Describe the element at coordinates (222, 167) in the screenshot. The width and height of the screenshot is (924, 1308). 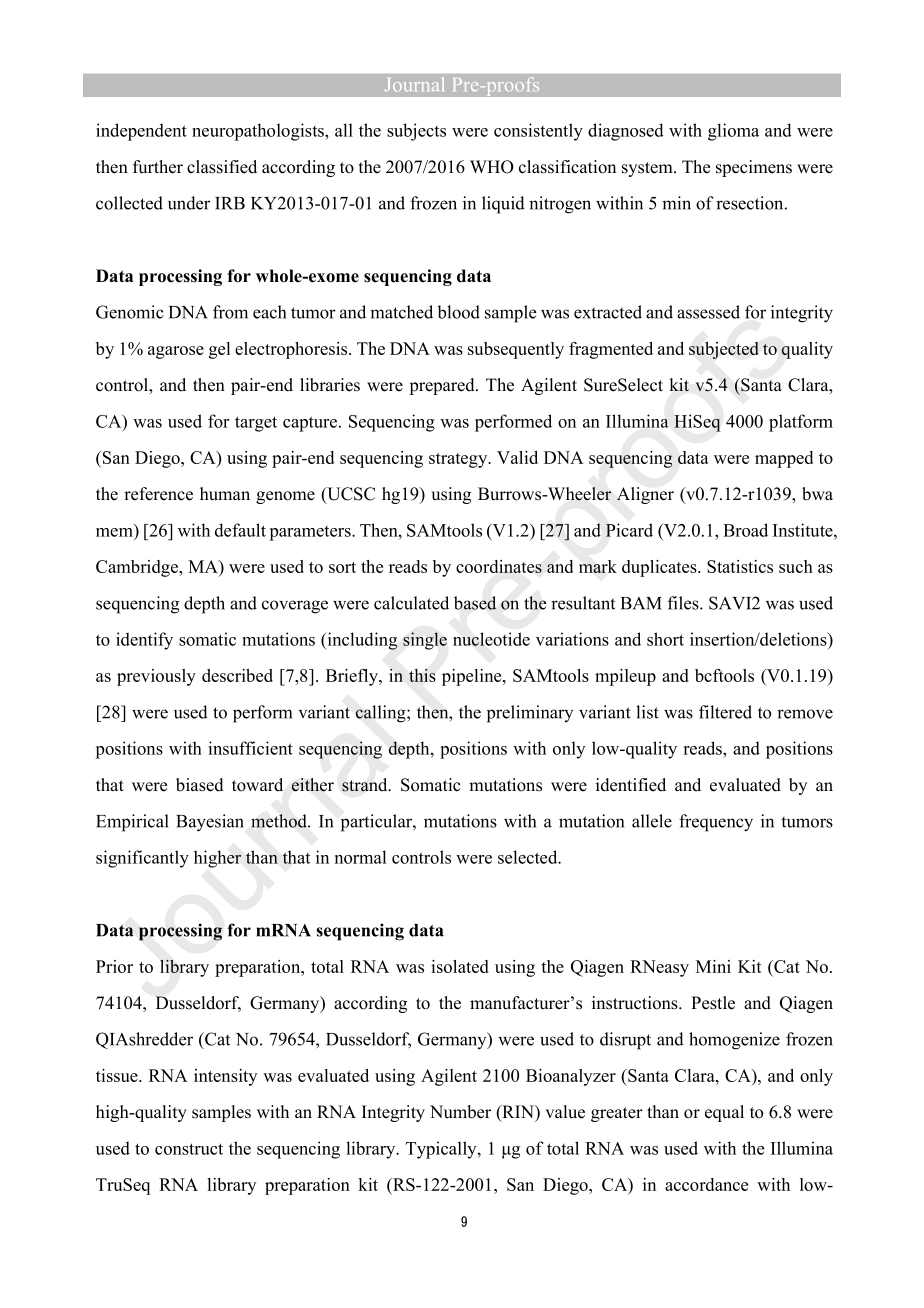
I see `classified` at that location.
